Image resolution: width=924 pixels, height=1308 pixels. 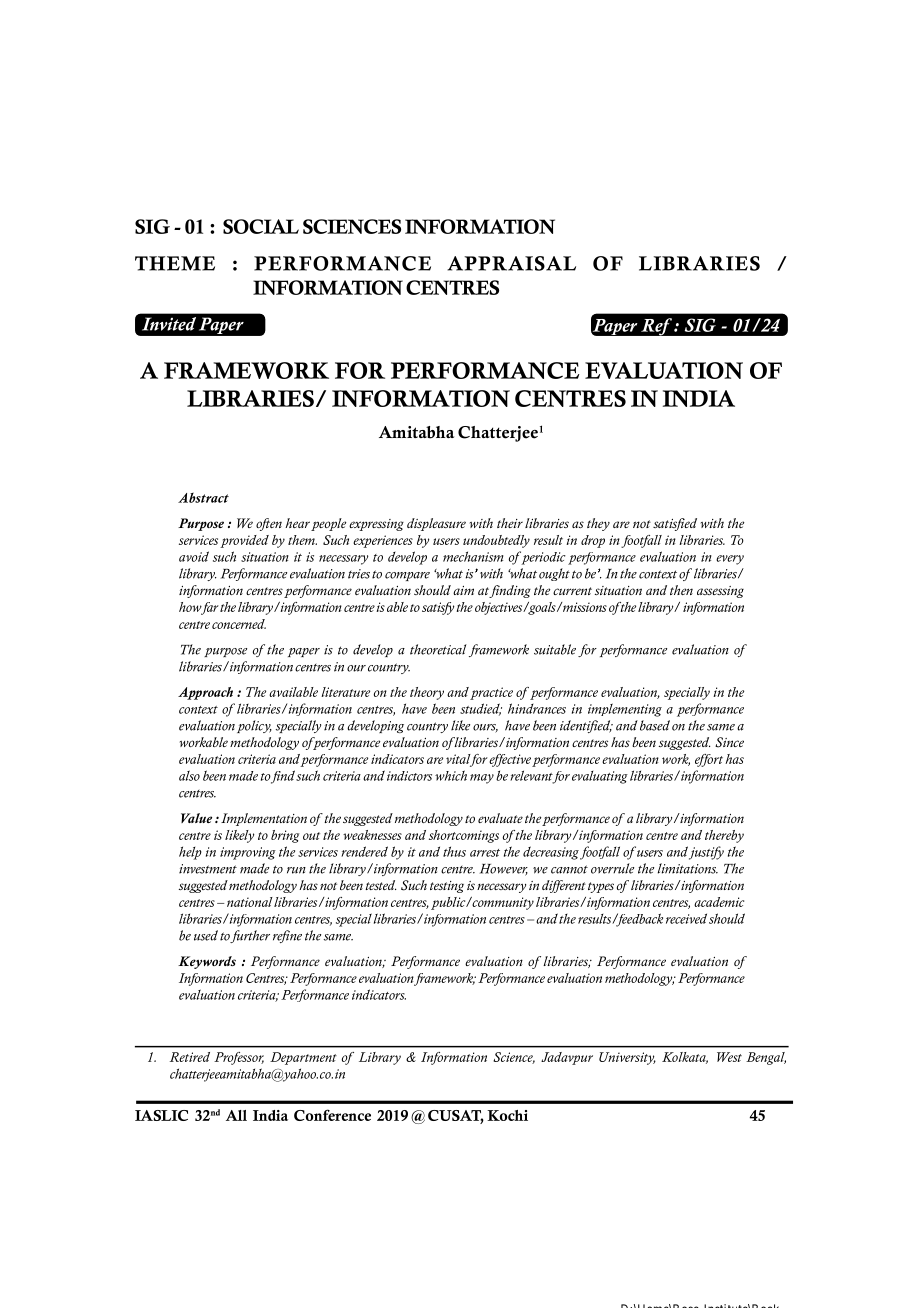 What do you see at coordinates (261, 226) in the page?
I see `SOCIAL` at bounding box center [261, 226].
